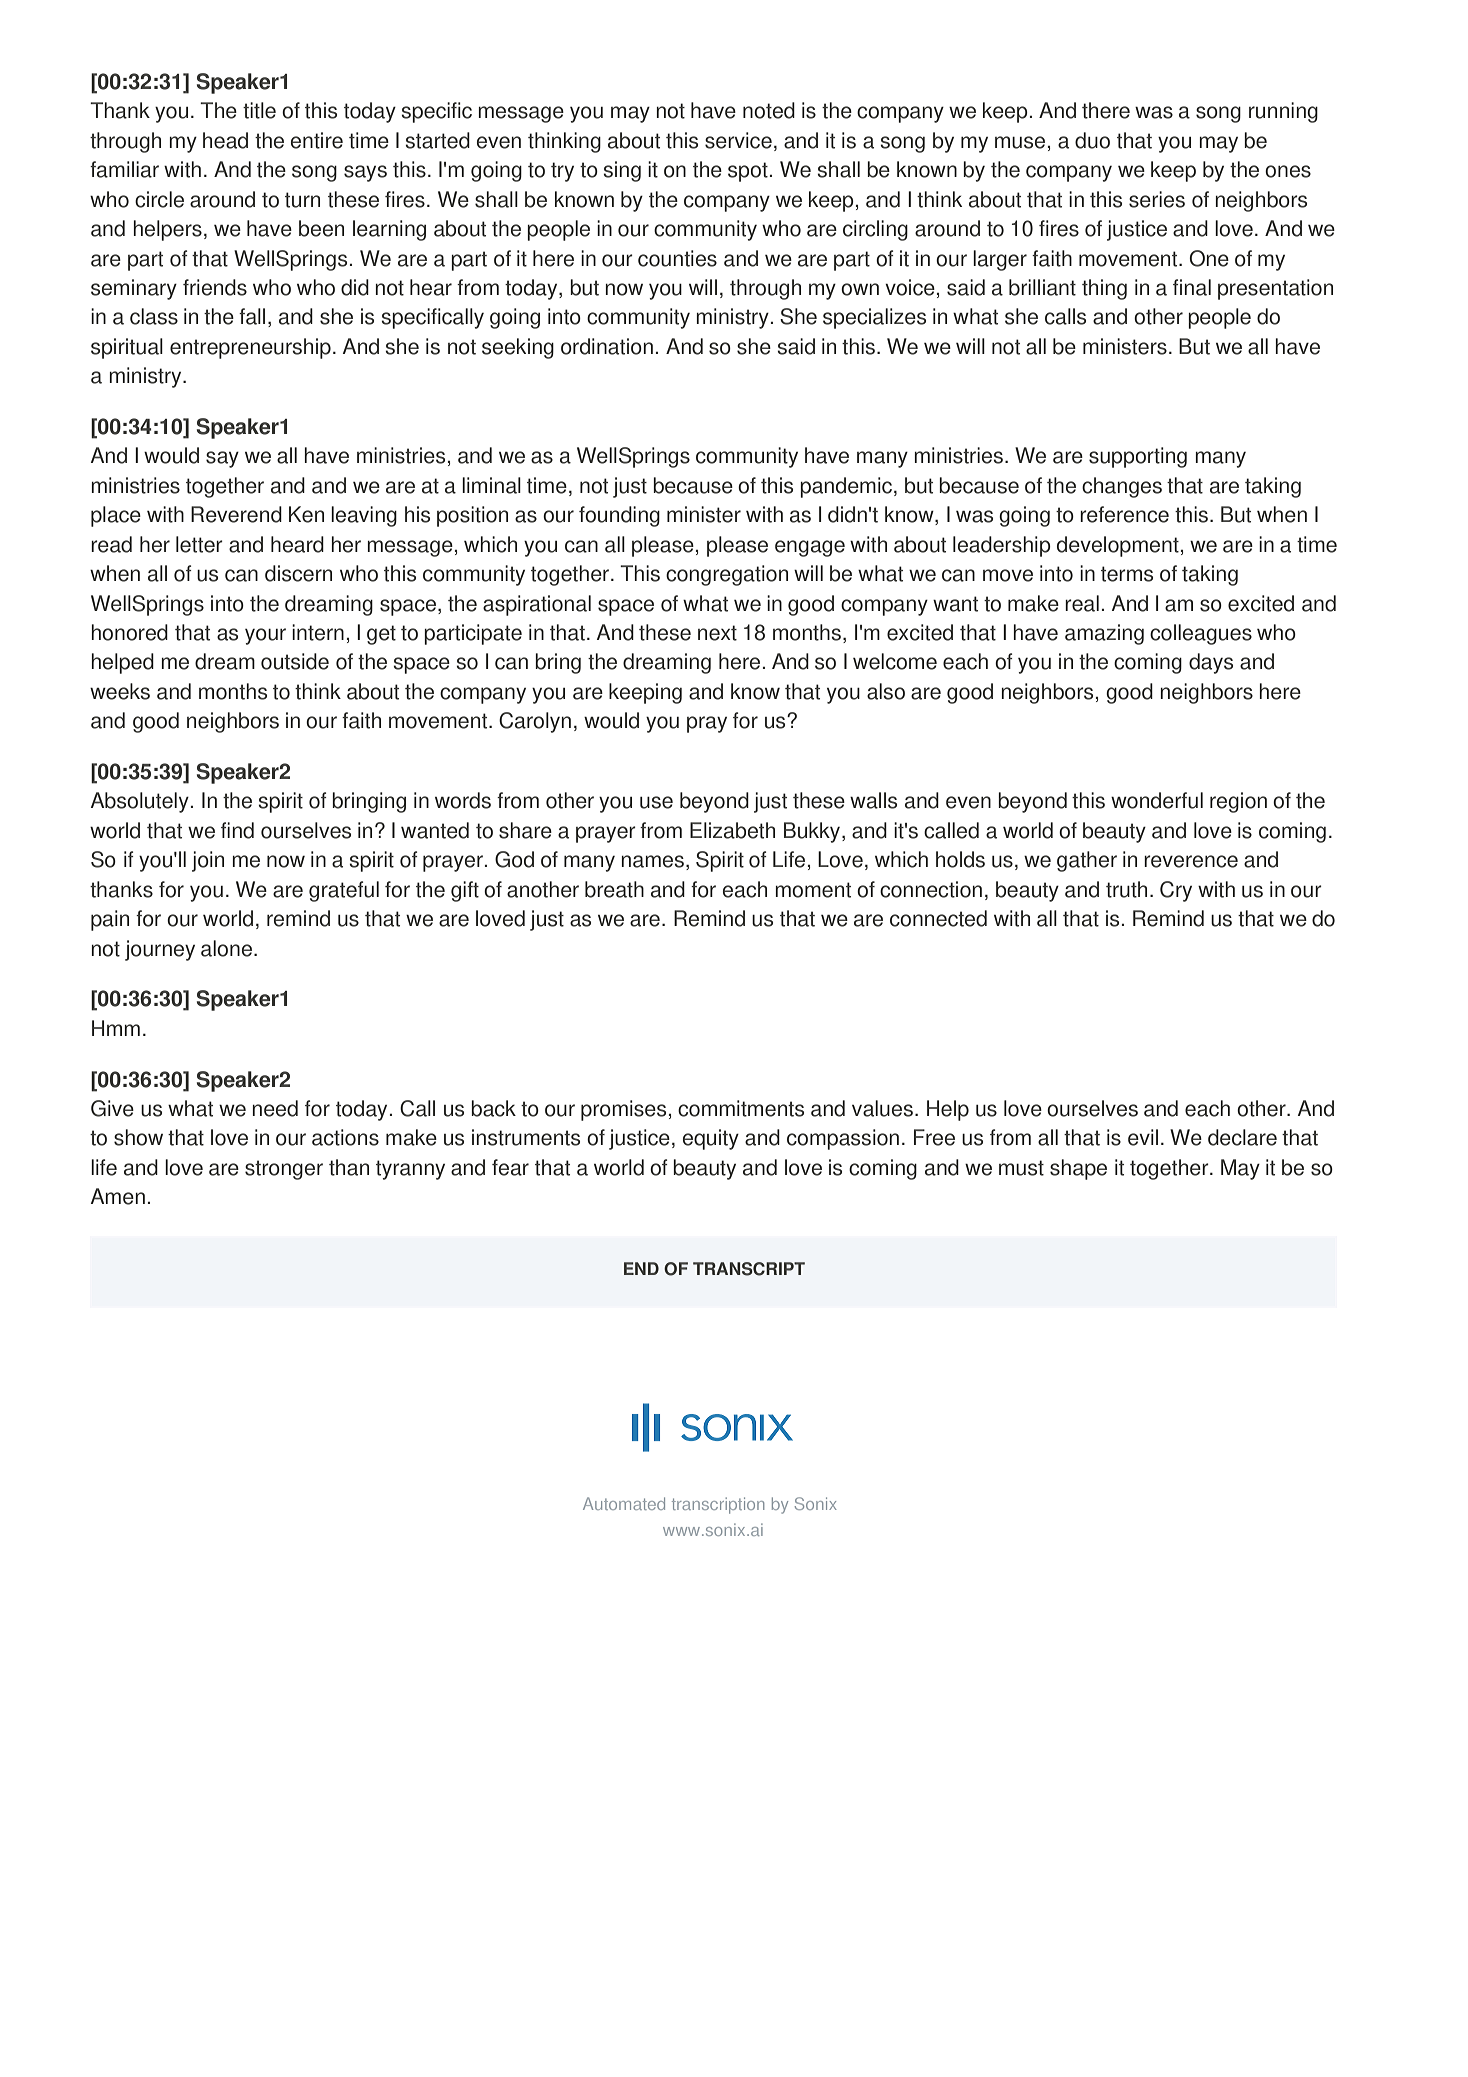 This page has height=2077, width=1468. I want to click on service, so click(738, 140).
